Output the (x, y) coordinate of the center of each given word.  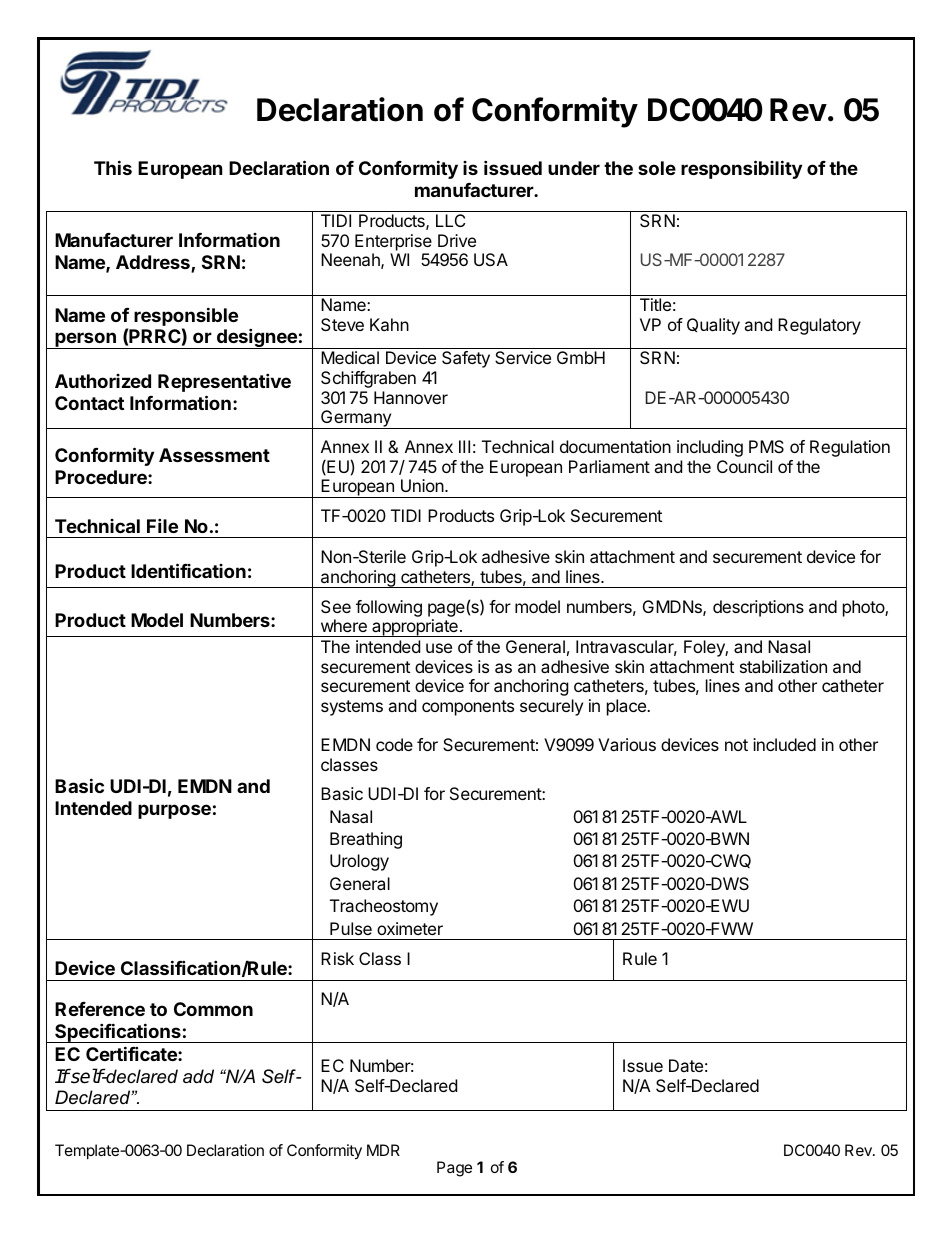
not (736, 745)
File (162, 525)
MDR (383, 1150)
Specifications (118, 1033)
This (113, 167)
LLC (450, 220)
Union (422, 485)
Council (744, 466)
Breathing (366, 840)
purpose (174, 811)
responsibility (741, 169)
